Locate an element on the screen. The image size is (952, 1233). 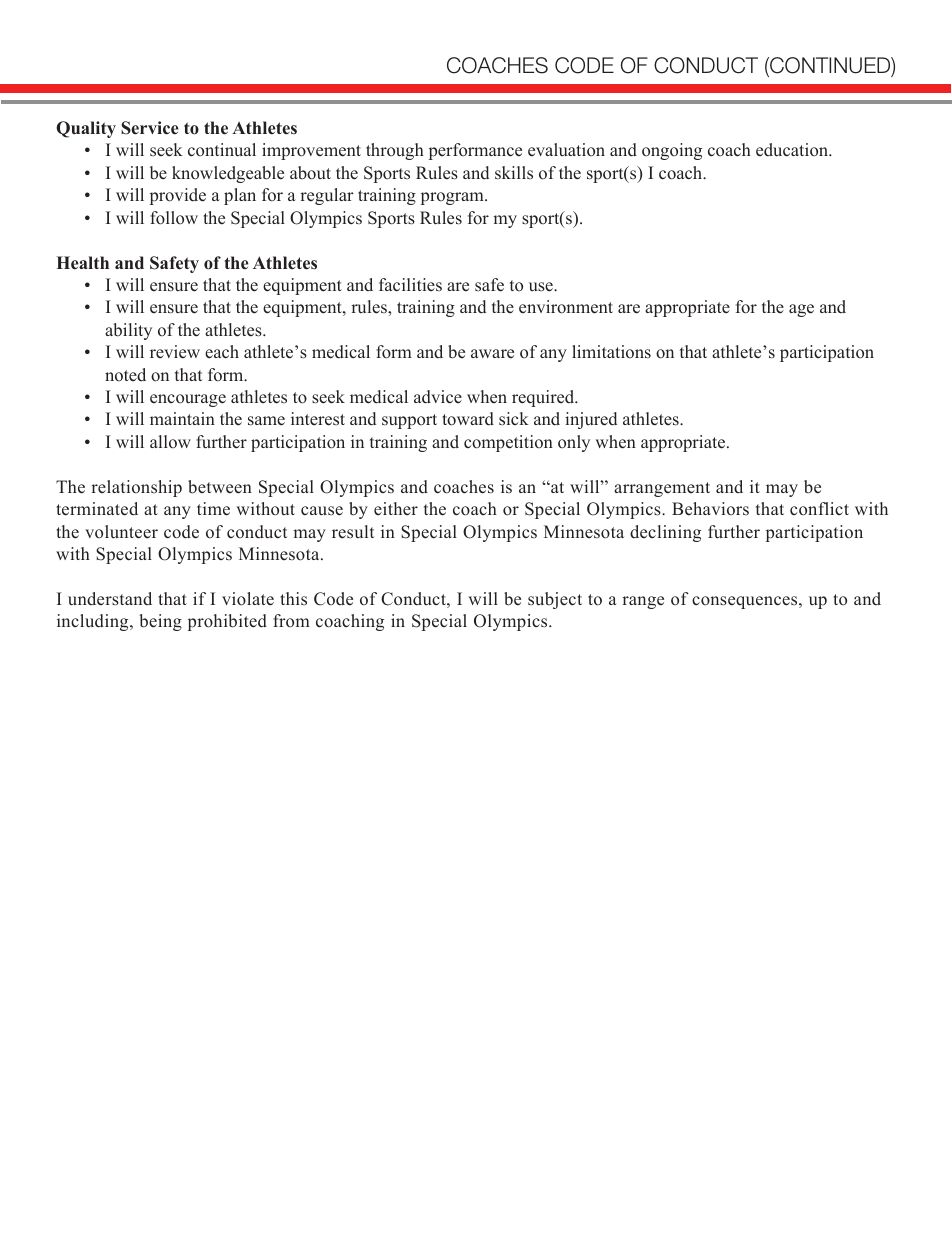
time is located at coordinates (213, 509).
